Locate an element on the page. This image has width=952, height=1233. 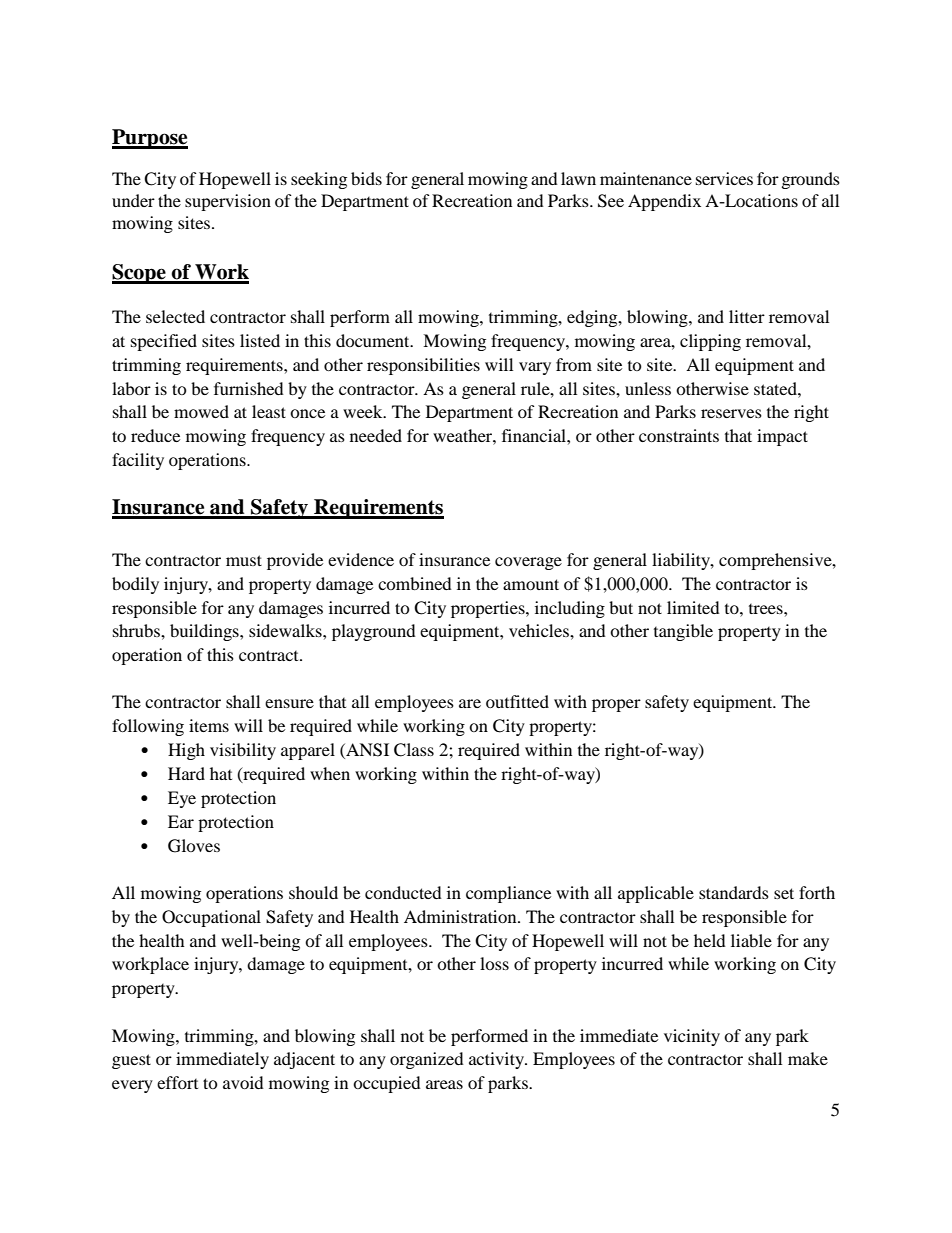
vicinity is located at coordinates (692, 1037).
